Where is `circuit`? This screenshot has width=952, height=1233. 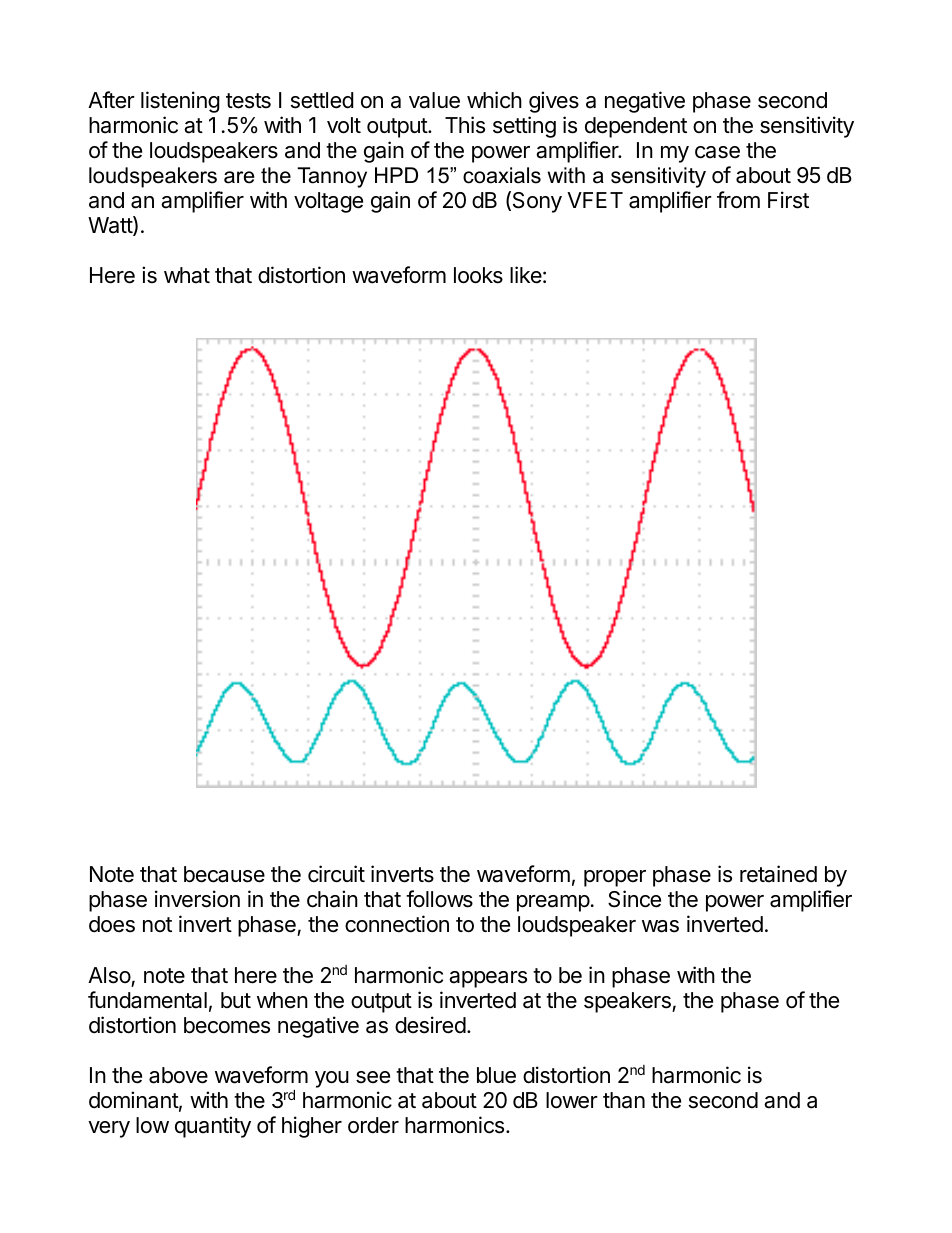
circuit is located at coordinates (336, 874).
